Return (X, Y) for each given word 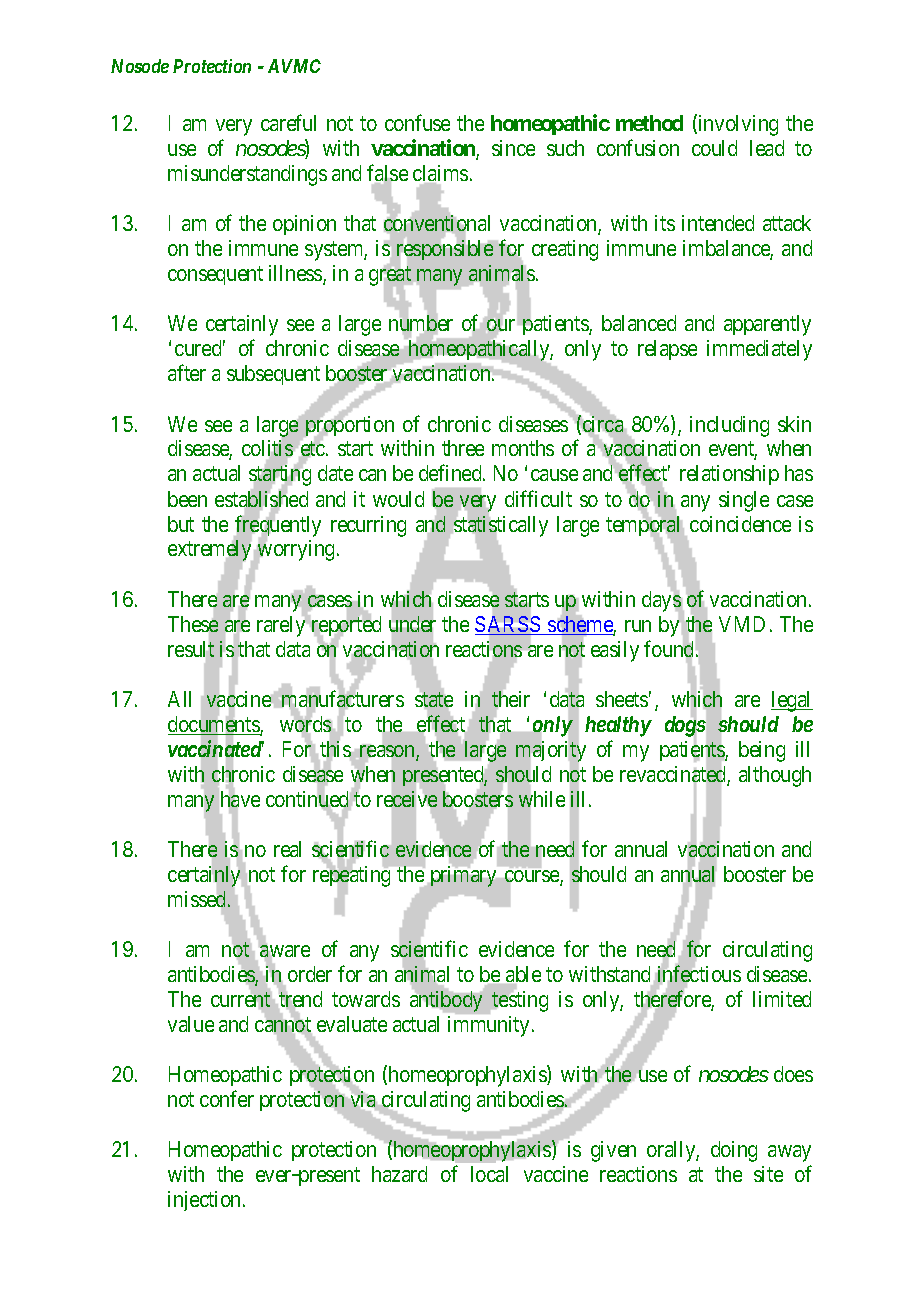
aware (284, 952)
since (513, 148)
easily (615, 651)
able (522, 975)
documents (214, 725)
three (463, 448)
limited (782, 999)
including (729, 426)
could (714, 148)
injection (206, 1201)
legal (792, 701)
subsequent (273, 375)
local (489, 1174)
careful (288, 123)
